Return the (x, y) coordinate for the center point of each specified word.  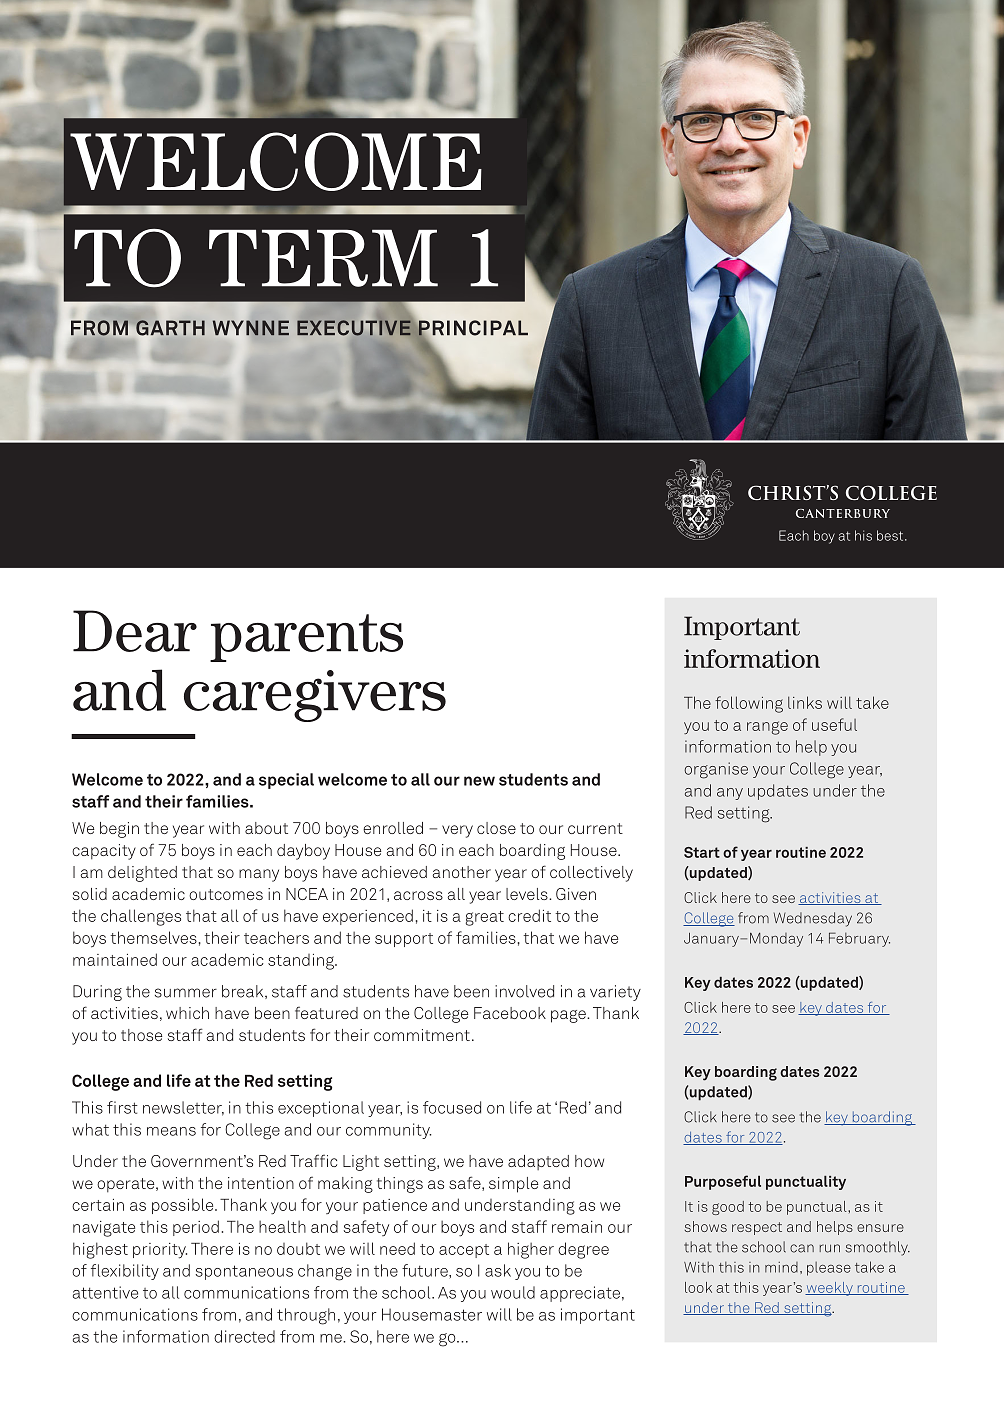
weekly (830, 1289)
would (513, 1292)
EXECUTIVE (354, 328)
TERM (323, 258)
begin (119, 830)
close (496, 828)
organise (716, 770)
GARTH (170, 328)
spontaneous (244, 1272)
